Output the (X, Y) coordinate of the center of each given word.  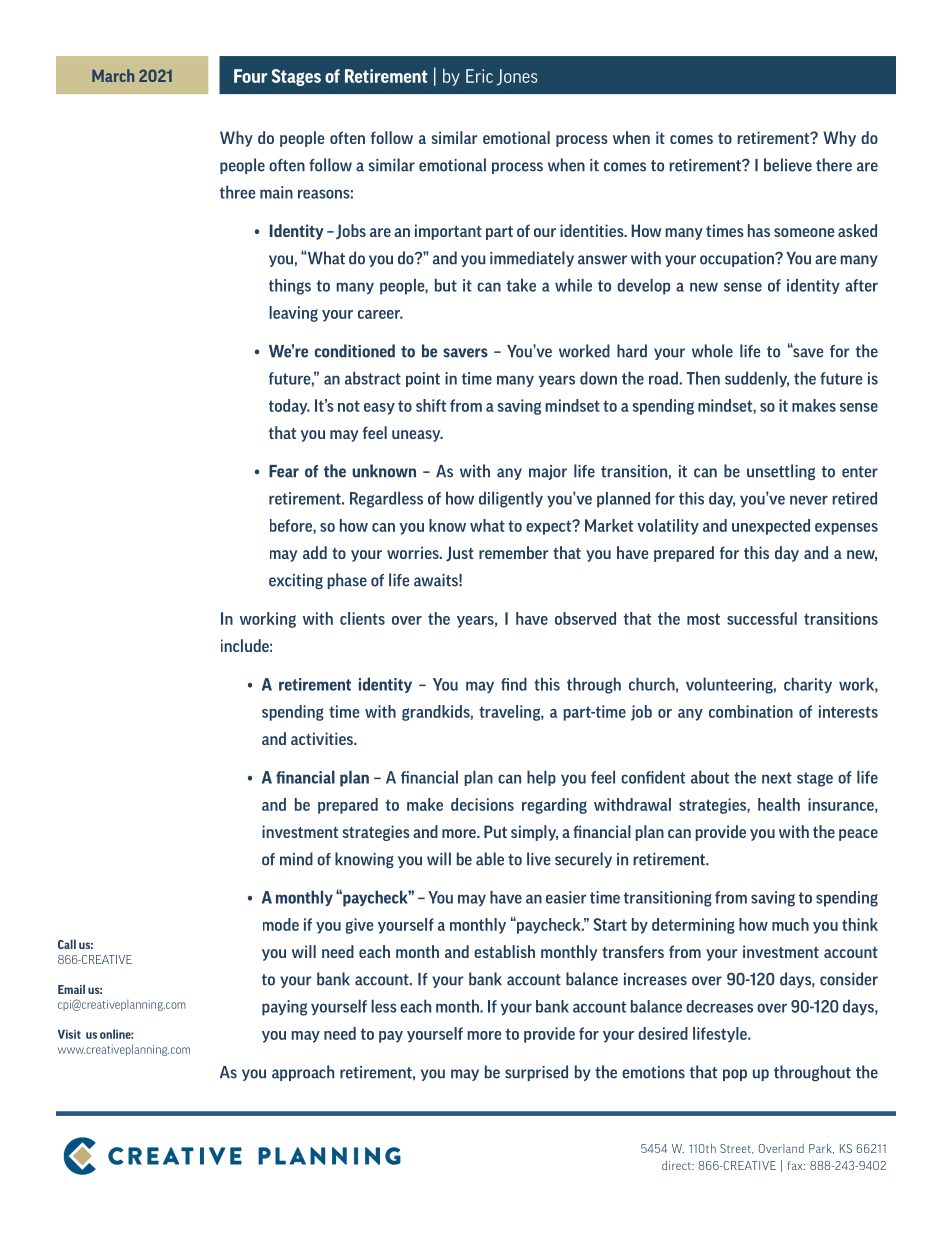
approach (303, 1073)
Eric (479, 76)
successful (762, 618)
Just (460, 553)
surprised (536, 1073)
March (113, 75)
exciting (296, 581)
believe (788, 165)
